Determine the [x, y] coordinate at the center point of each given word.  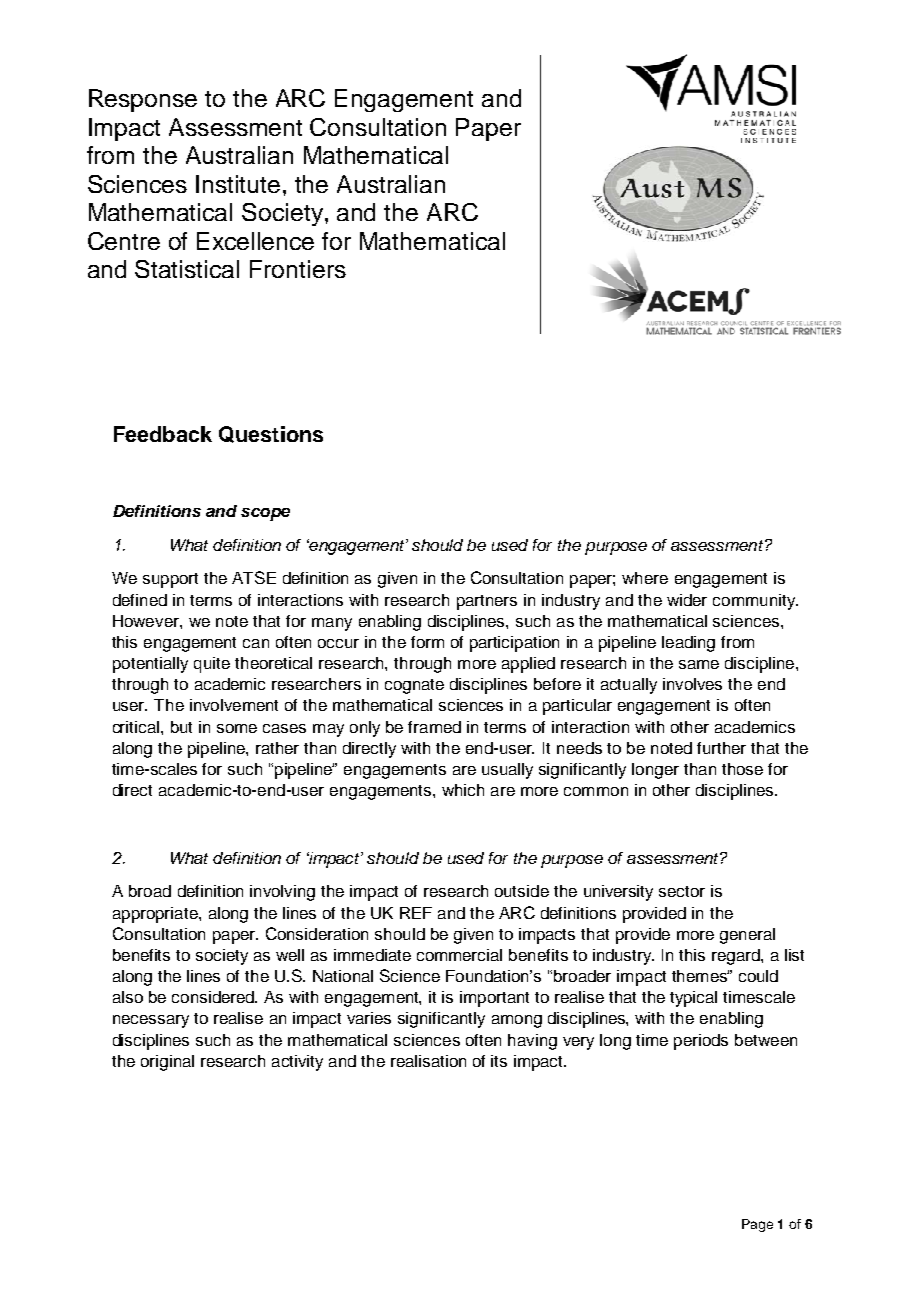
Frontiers [298, 269]
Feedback [163, 434]
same [699, 664]
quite [212, 665]
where [645, 578]
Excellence [255, 241]
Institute [238, 184]
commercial [459, 955]
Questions [271, 434]
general [747, 936]
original [167, 1063]
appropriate [156, 915]
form [427, 642]
